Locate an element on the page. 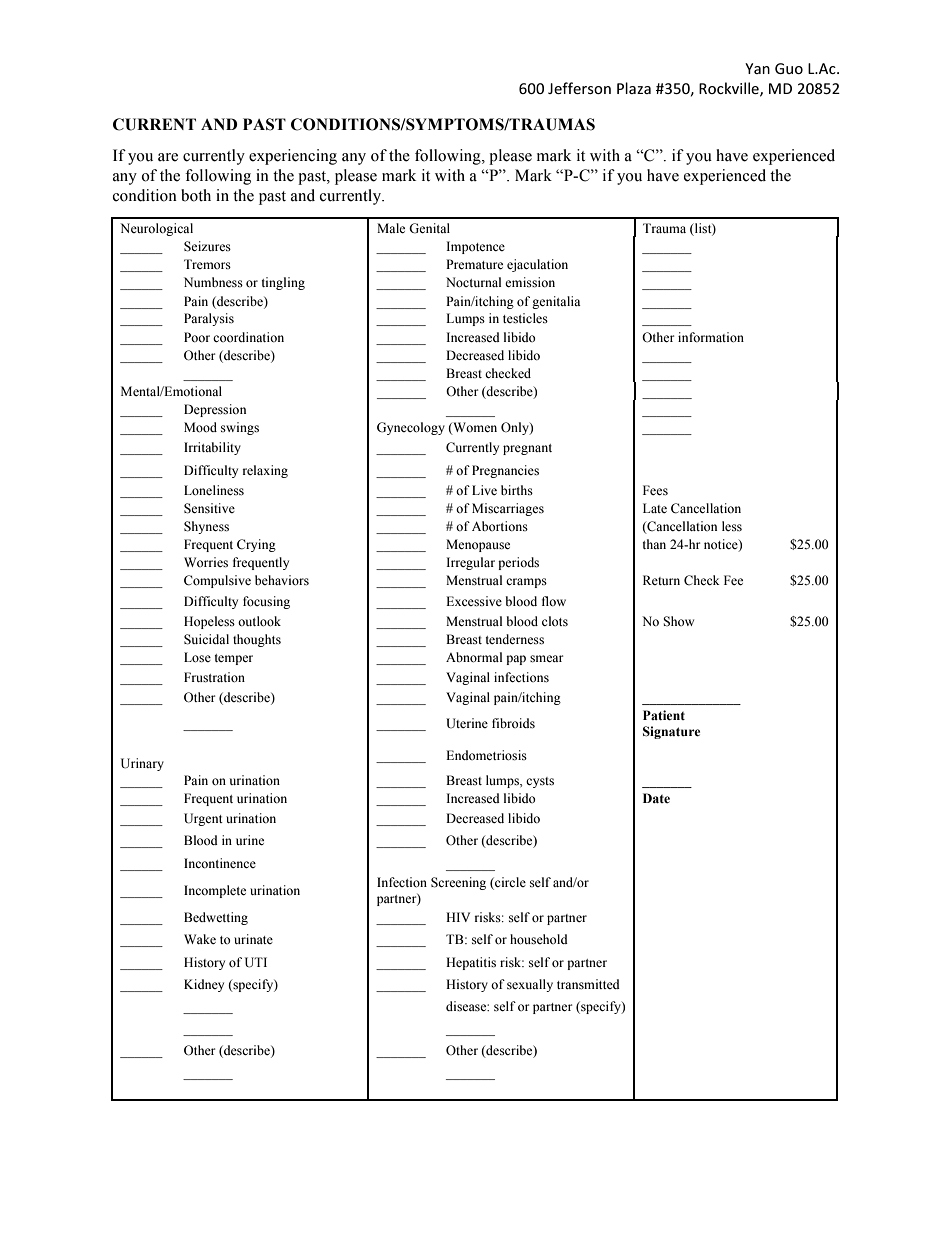 Image resolution: width=952 pixels, height=1233 pixels. Abnormal is located at coordinates (474, 657).
